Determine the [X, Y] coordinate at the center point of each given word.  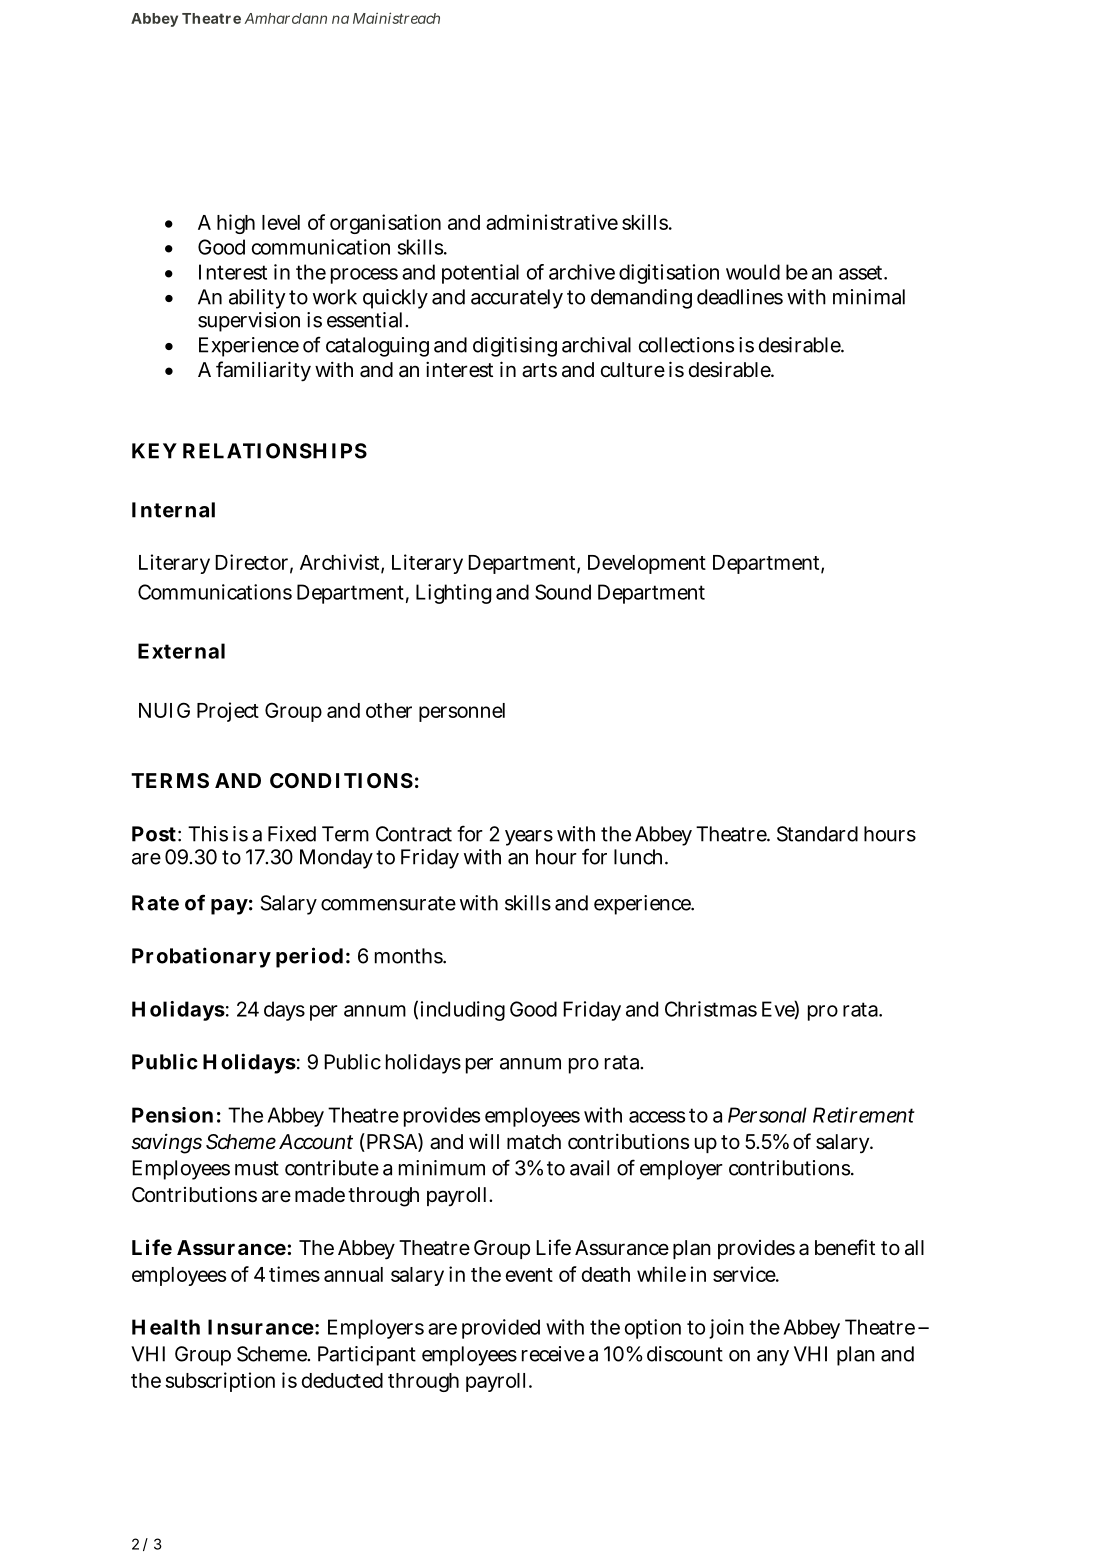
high [236, 224]
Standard [817, 834]
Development [647, 564]
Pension [172, 1115]
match [534, 1142]
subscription [220, 1382]
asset [862, 272]
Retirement [864, 1115]
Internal [173, 510]
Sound [563, 592]
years [529, 838]
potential [480, 274]
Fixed [292, 834]
